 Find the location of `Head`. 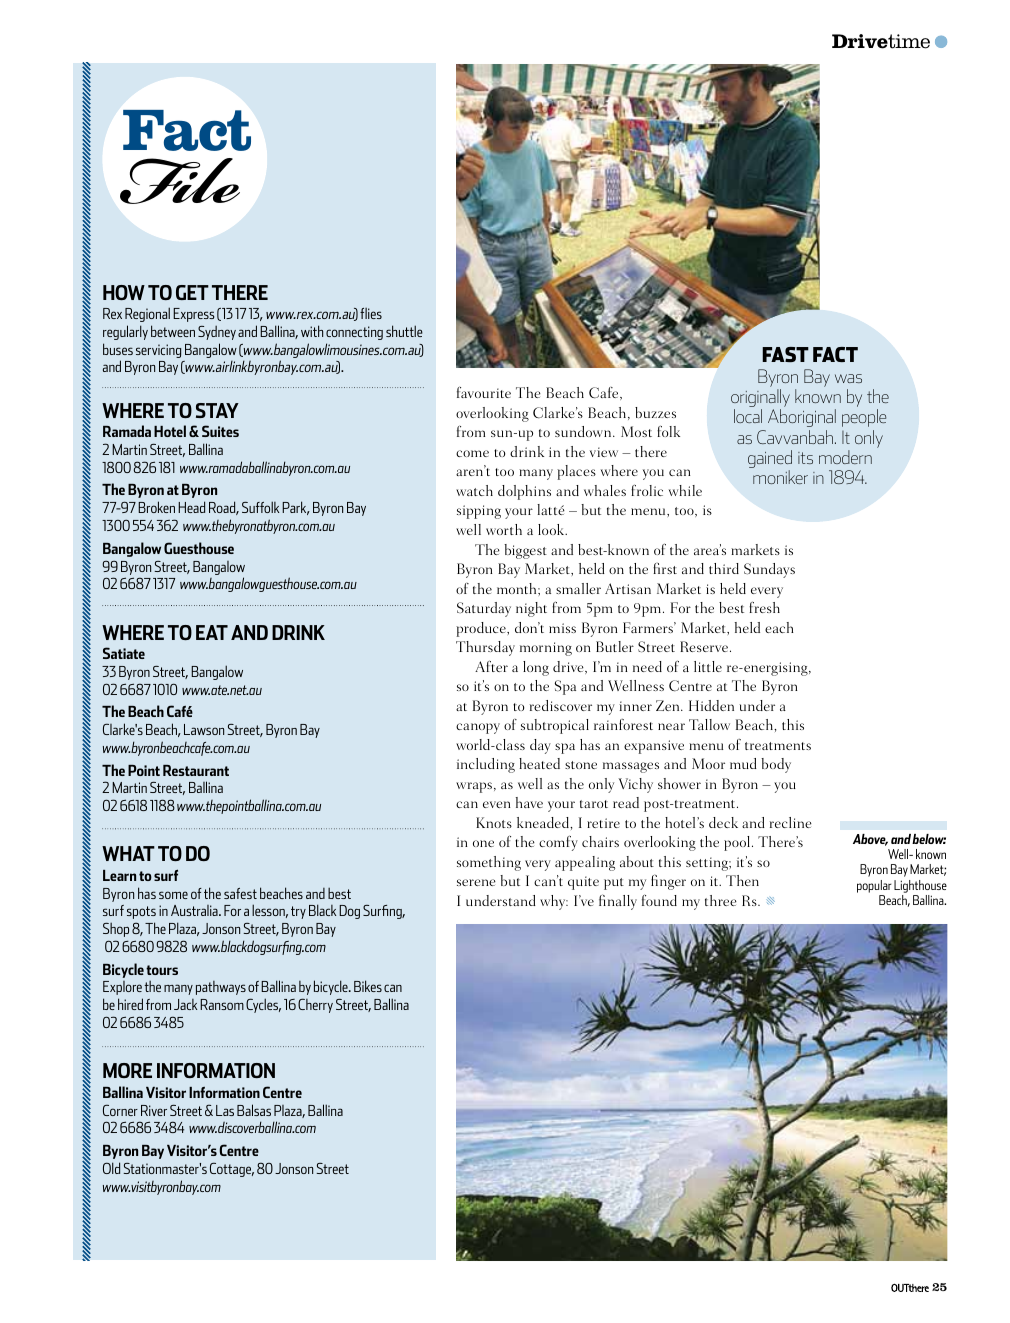

Head is located at coordinates (191, 507).
